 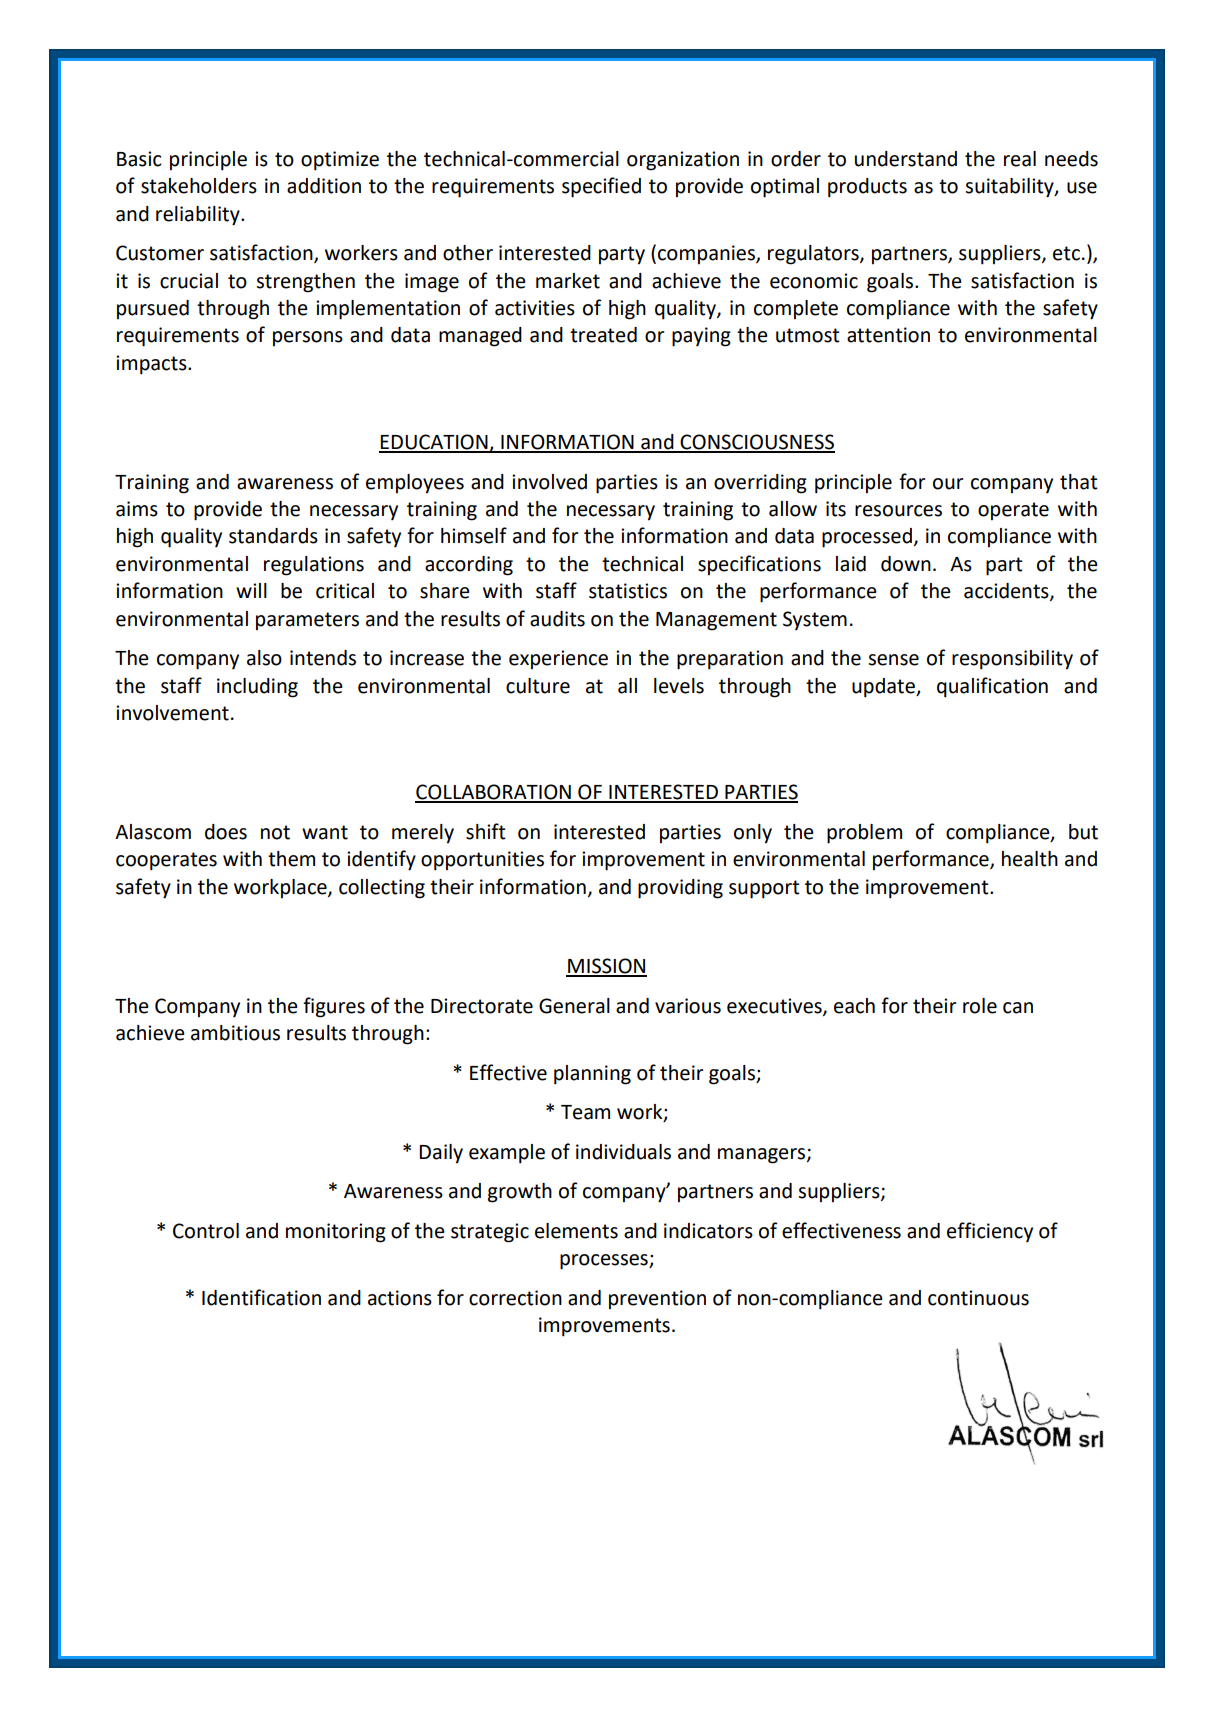 I want to click on health, so click(x=1030, y=859).
